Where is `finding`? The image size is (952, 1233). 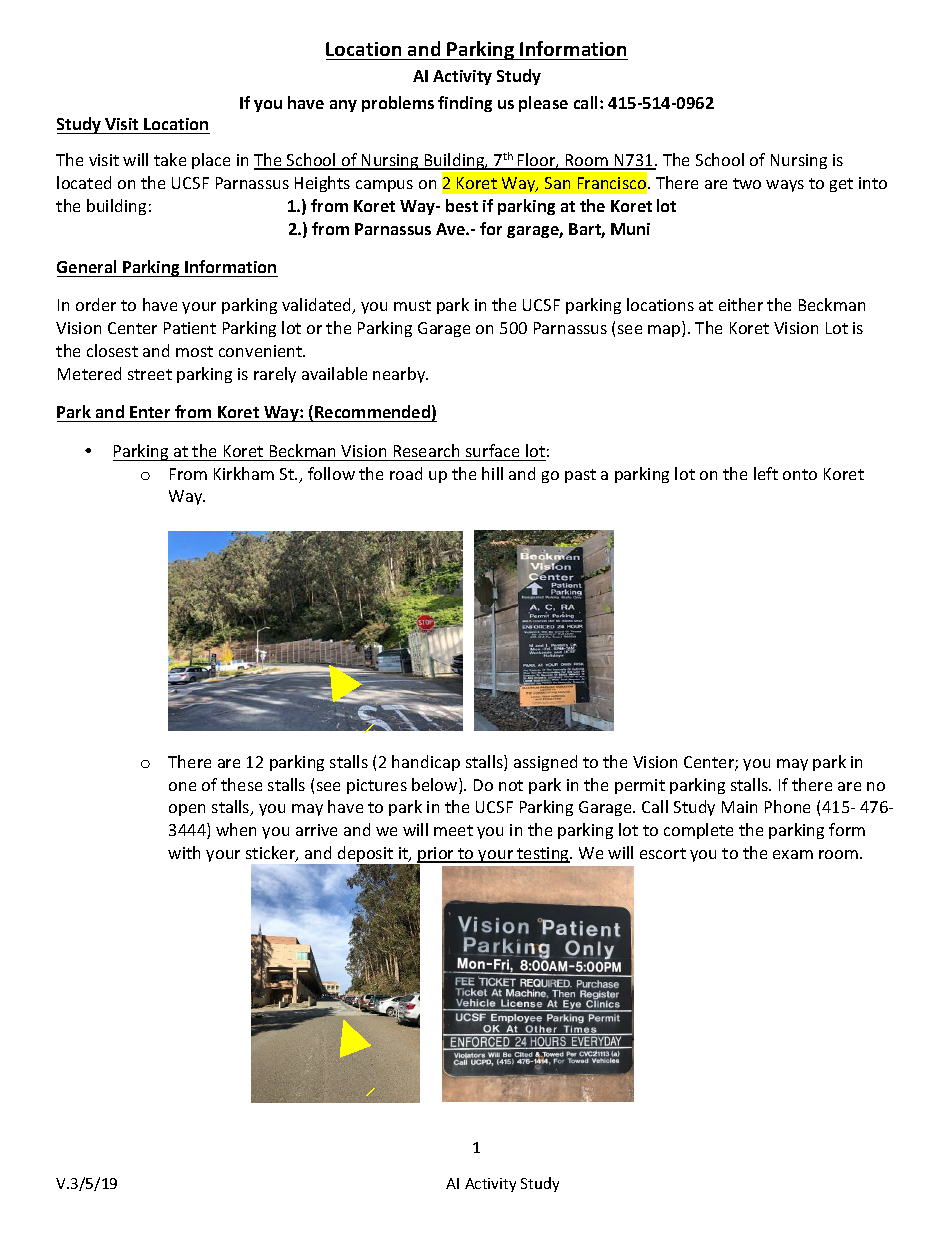 finding is located at coordinates (465, 104).
